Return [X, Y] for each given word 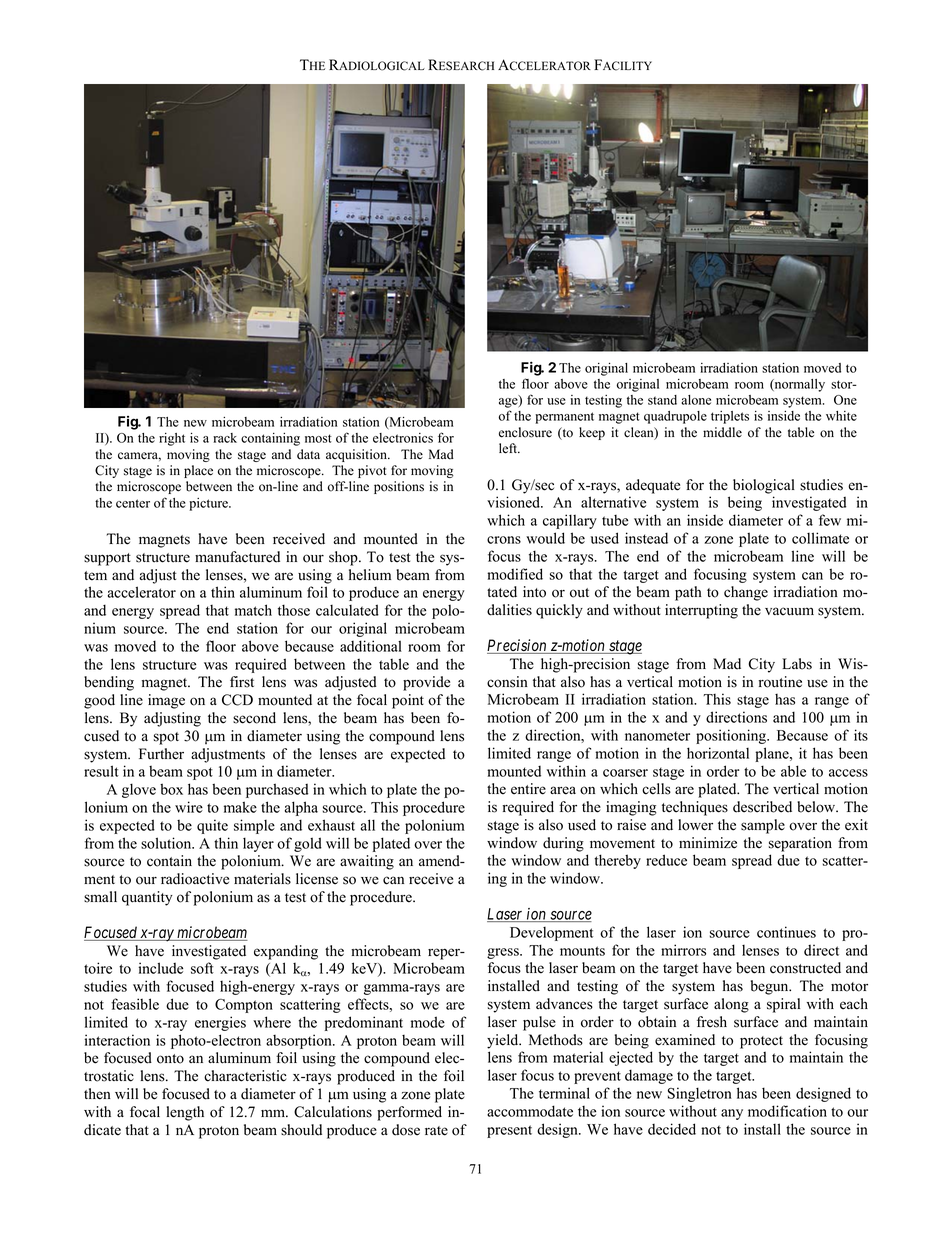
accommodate [530, 1111]
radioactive [195, 879]
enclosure [525, 432]
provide [426, 683]
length [185, 1113]
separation [800, 844]
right [172, 439]
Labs [797, 664]
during [563, 844]
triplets [730, 417]
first [242, 682]
